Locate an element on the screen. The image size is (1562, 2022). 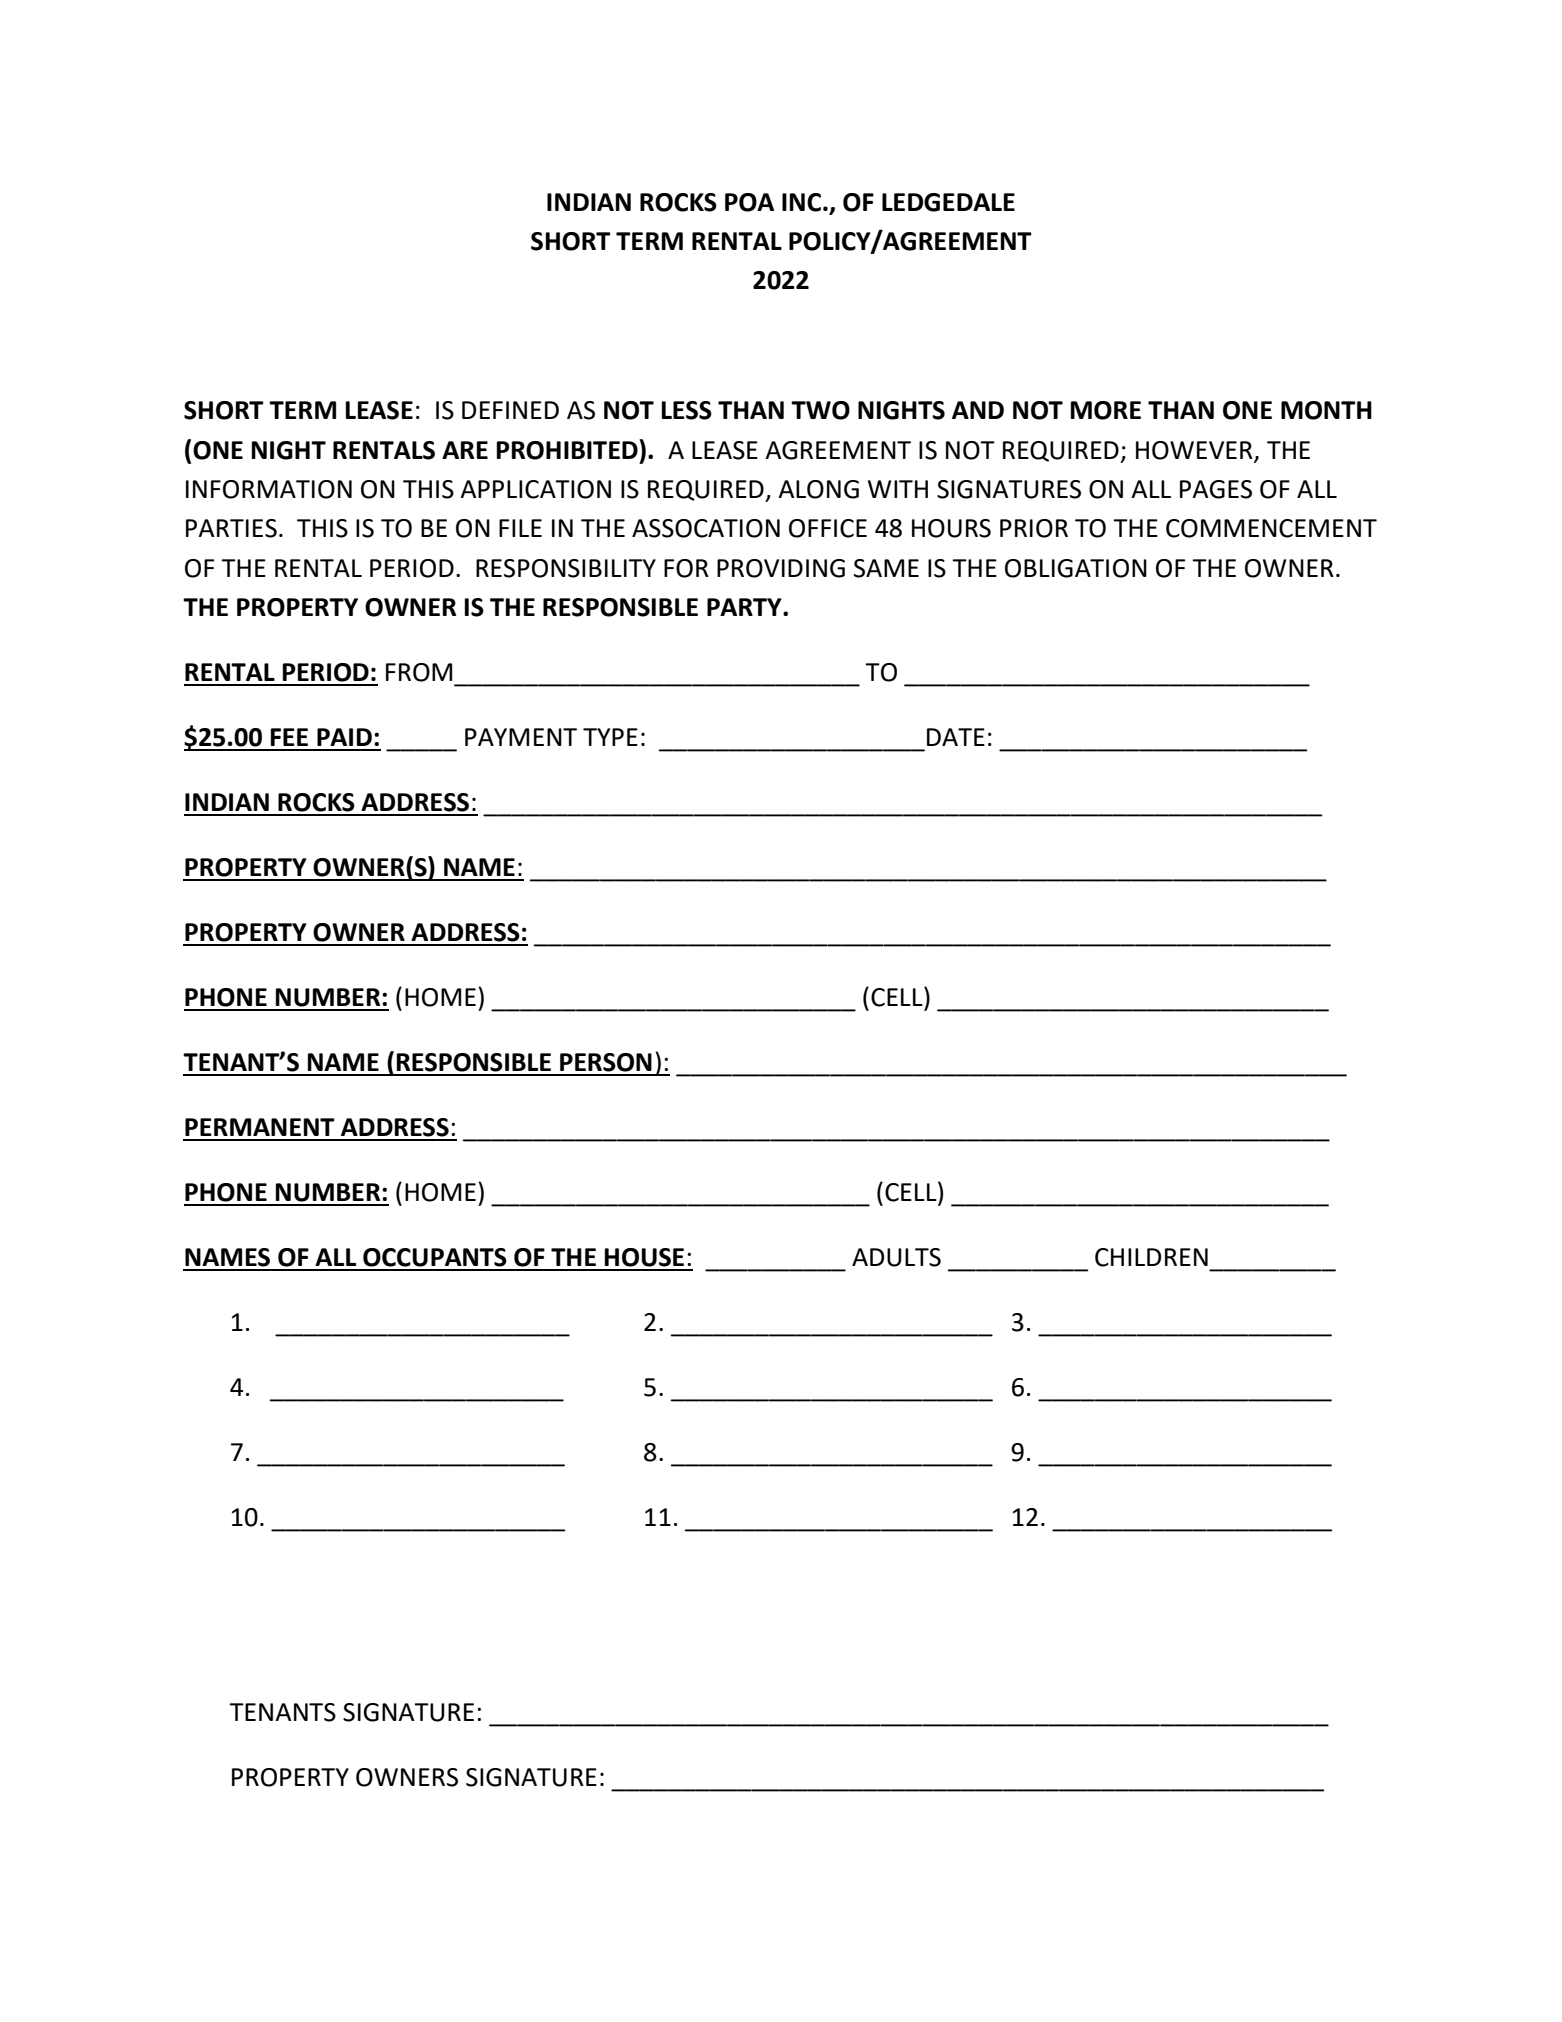
POA is located at coordinates (749, 202).
